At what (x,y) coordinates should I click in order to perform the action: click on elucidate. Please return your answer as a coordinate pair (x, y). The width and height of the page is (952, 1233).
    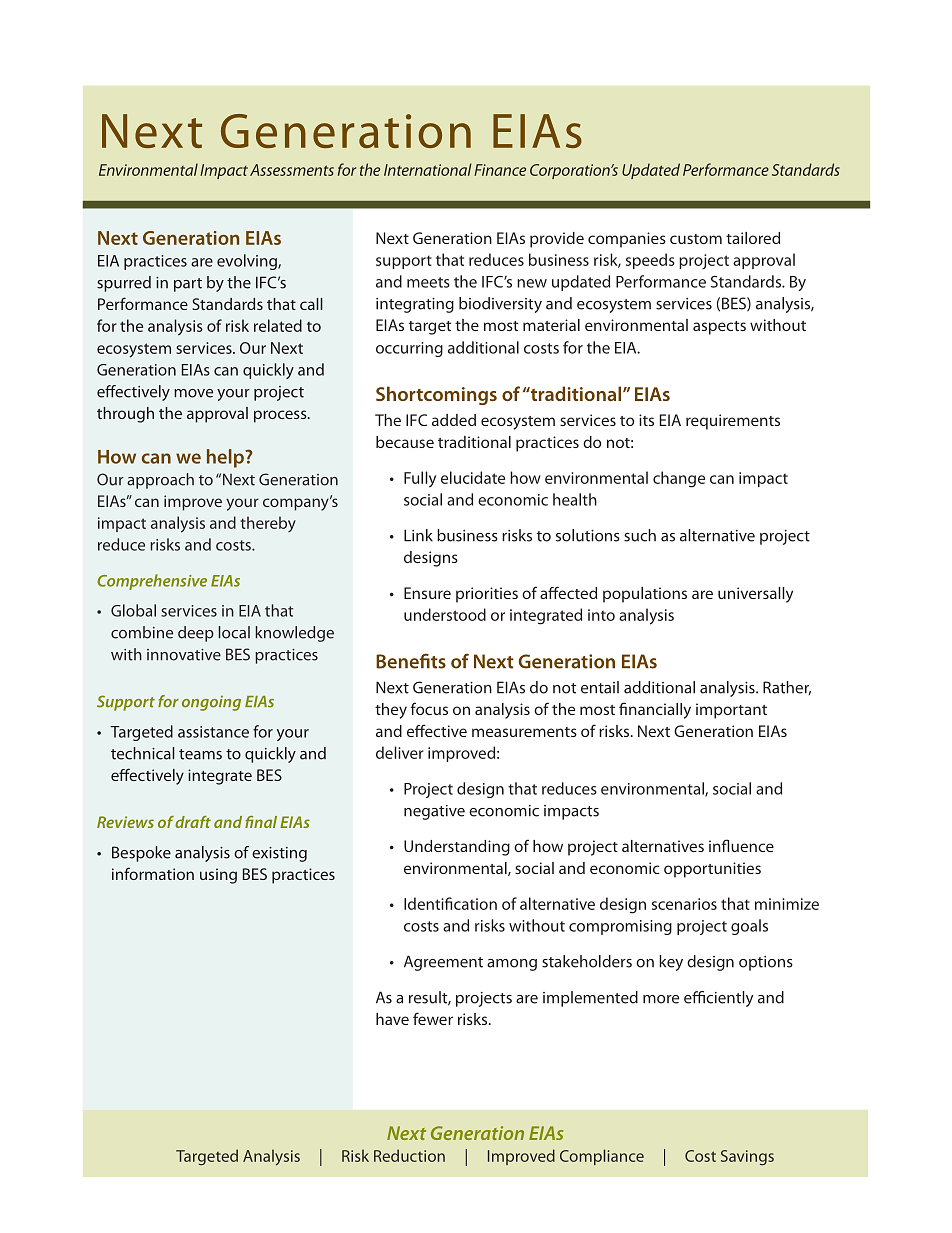
    Looking at the image, I should click on (473, 477).
